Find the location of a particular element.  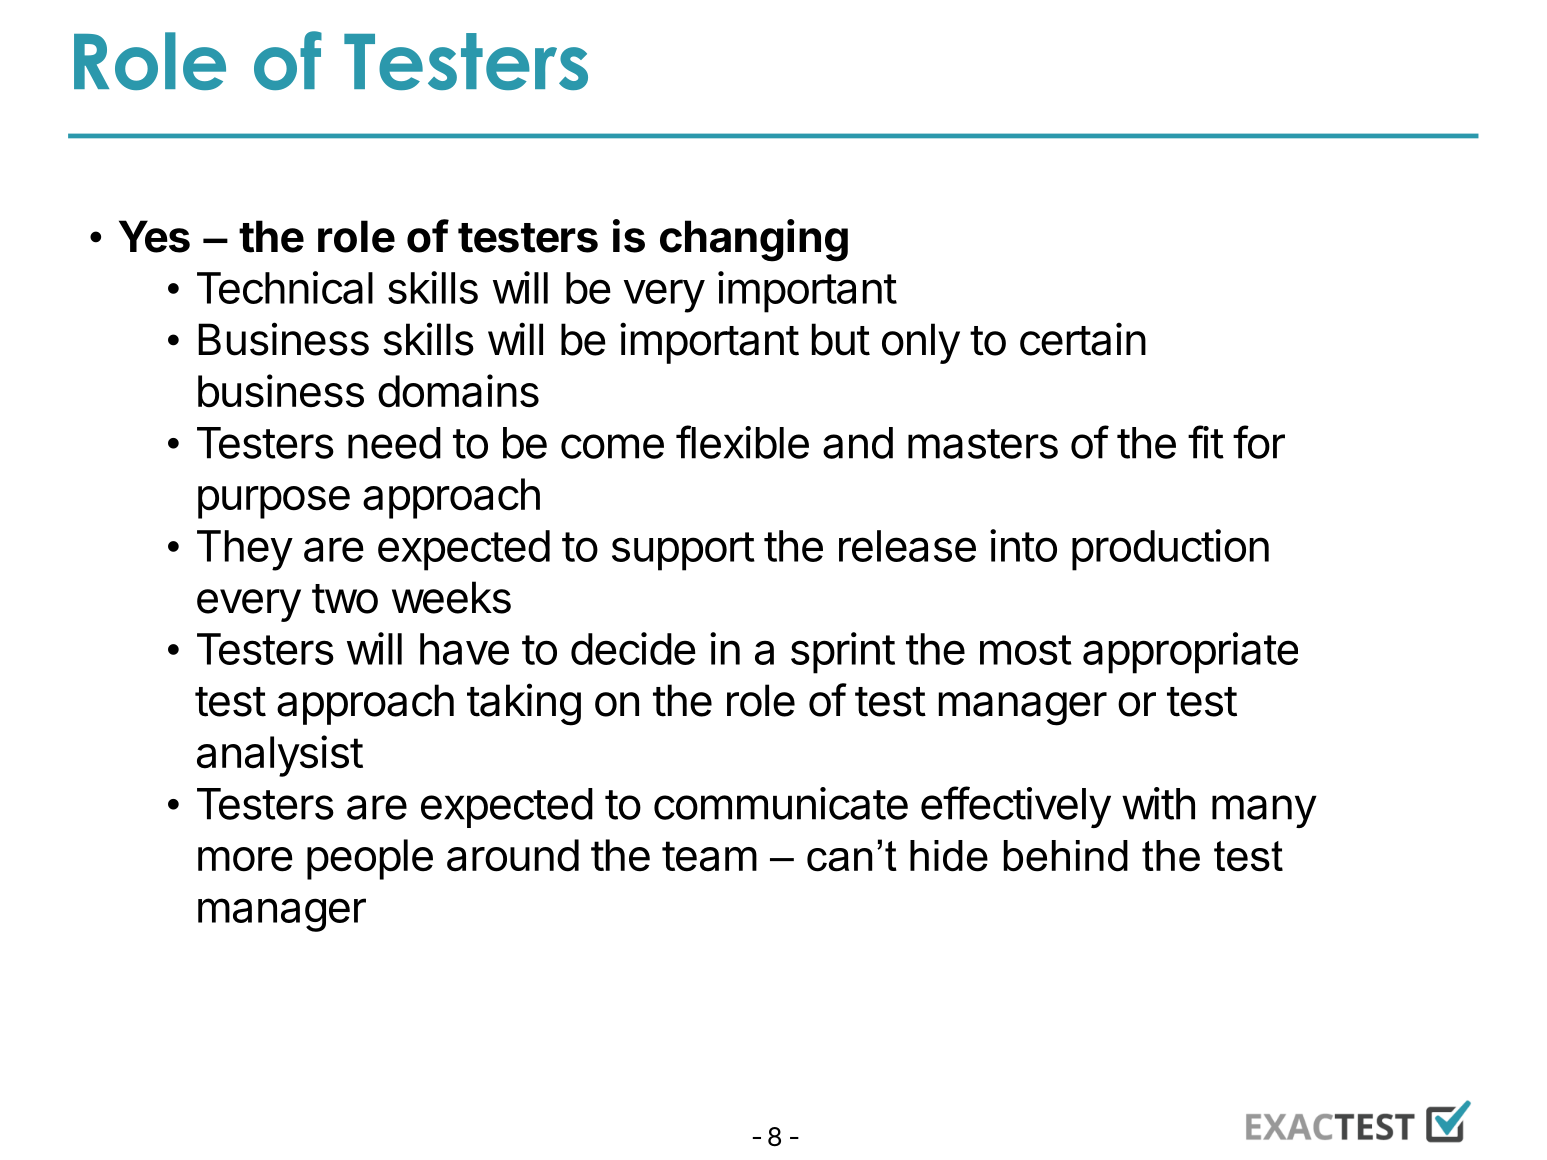

certain is located at coordinates (1083, 339).
